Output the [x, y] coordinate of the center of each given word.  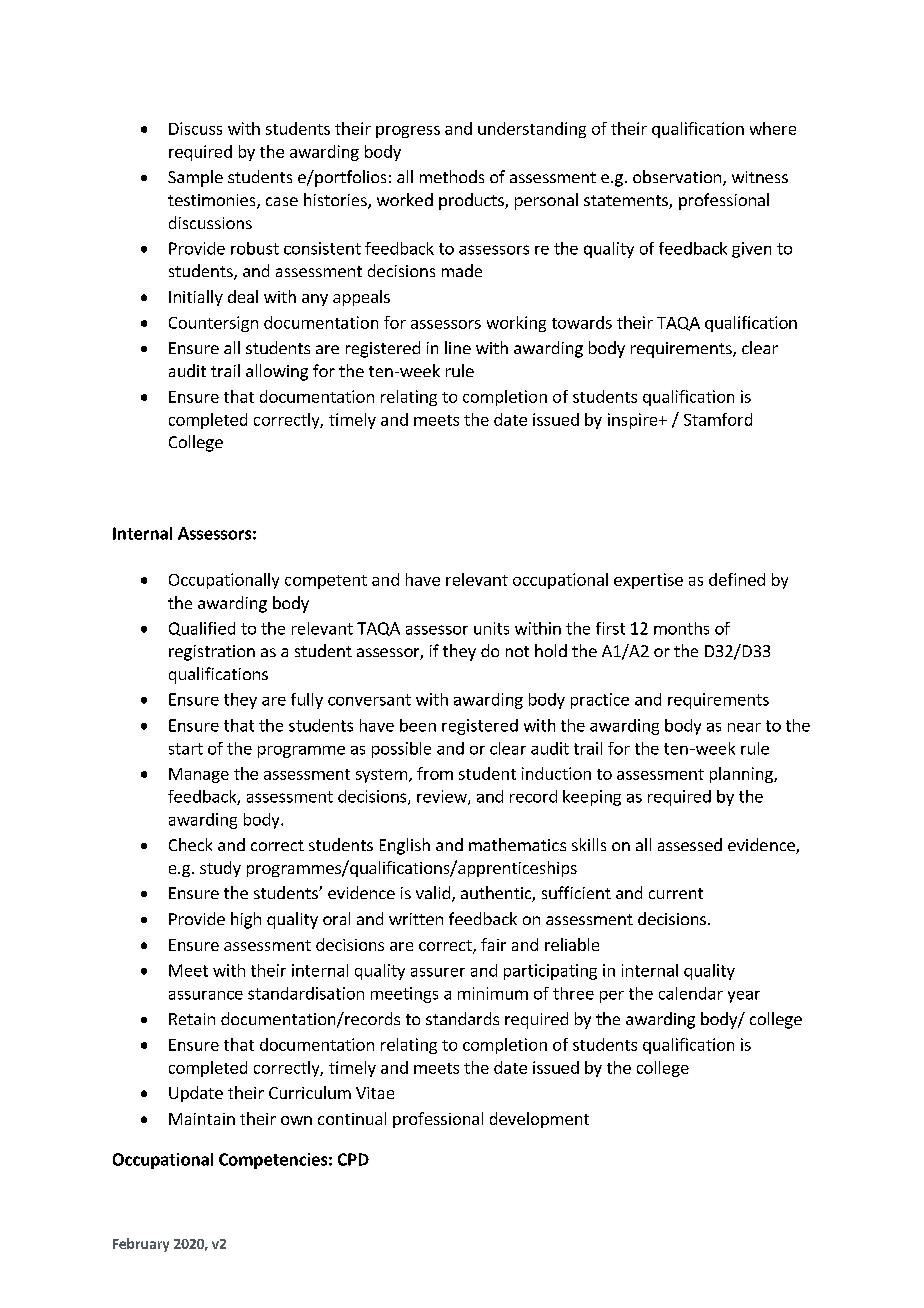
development [539, 1120]
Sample [195, 178]
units [491, 628]
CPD [353, 1159]
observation [677, 176]
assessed [690, 844]
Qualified [202, 629]
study [220, 869]
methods [452, 176]
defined [737, 579]
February [141, 1245]
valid [433, 892]
